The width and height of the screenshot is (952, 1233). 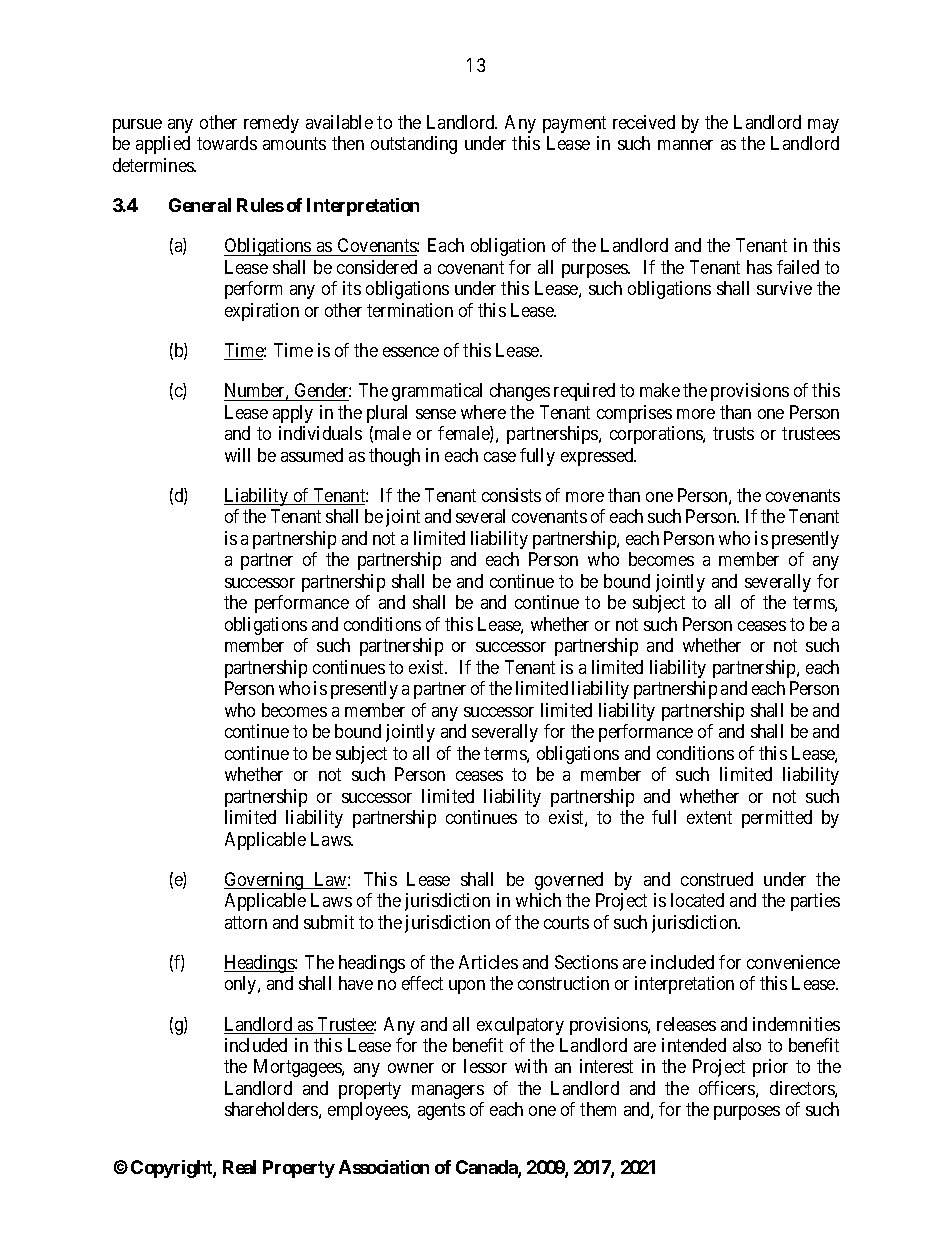 I want to click on consists, so click(x=511, y=495).
